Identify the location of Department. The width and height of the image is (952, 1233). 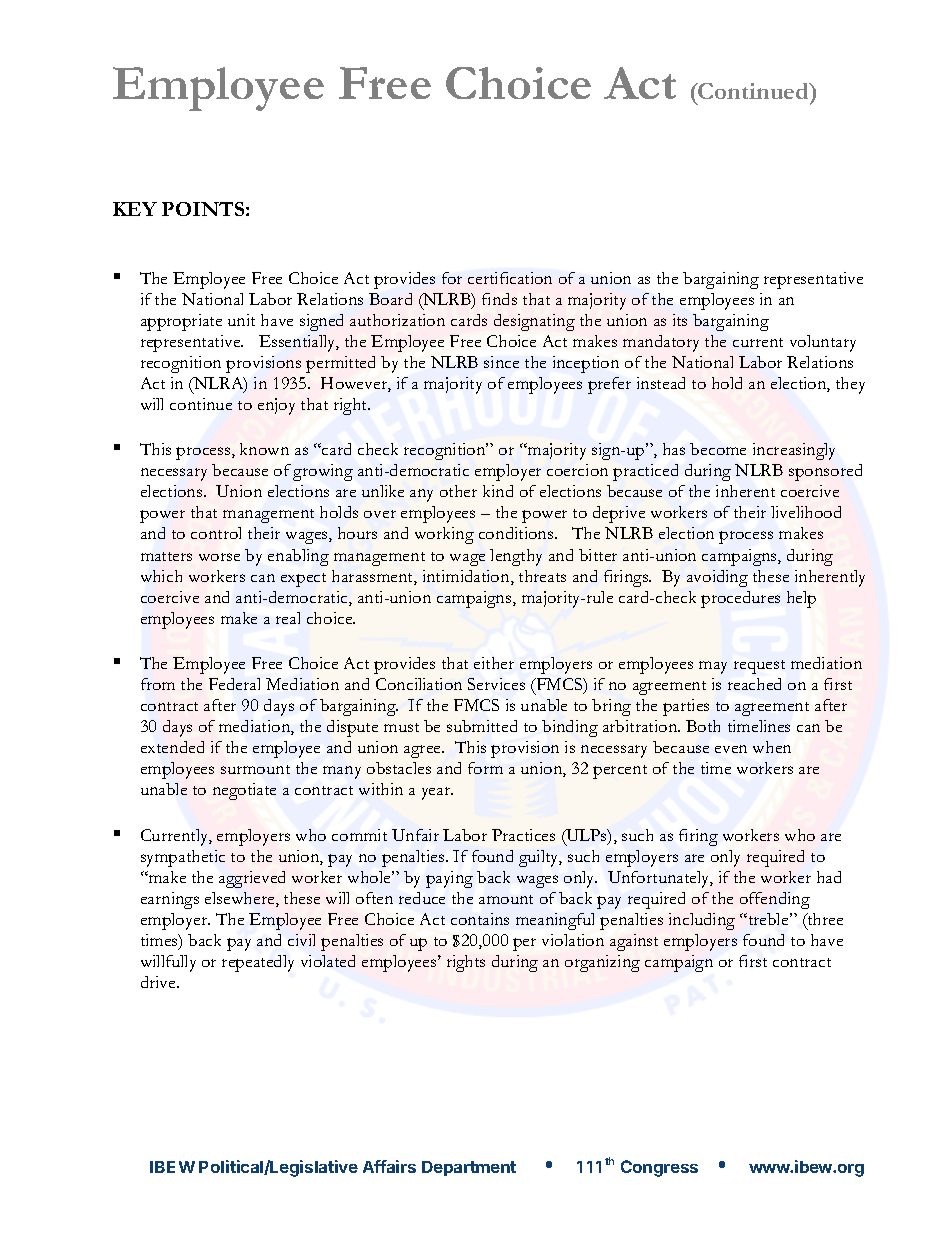
(469, 1168).
